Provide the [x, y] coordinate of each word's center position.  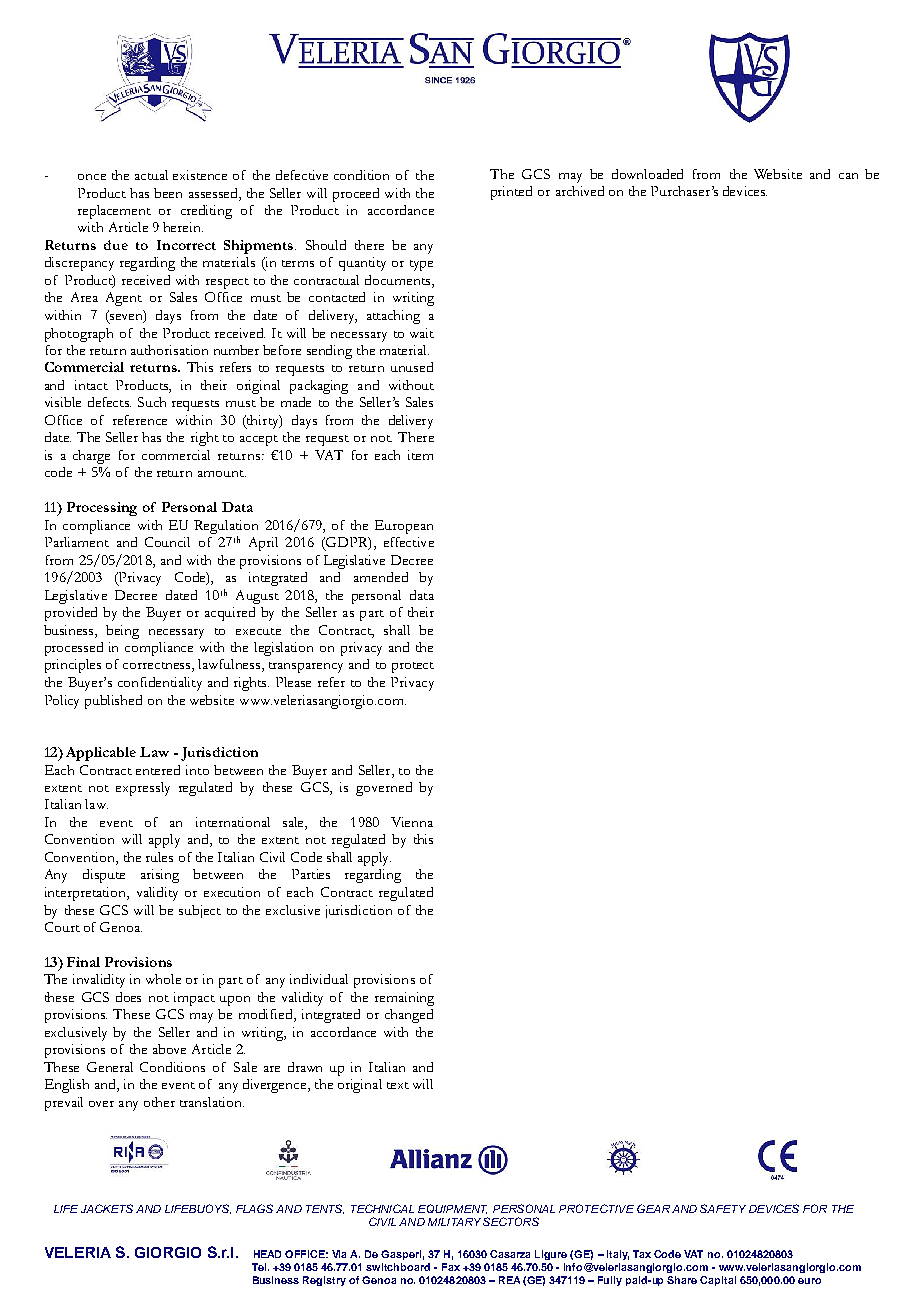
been [168, 193]
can [848, 176]
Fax [451, 1267]
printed [511, 193]
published [113, 702]
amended [381, 577]
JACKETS [107, 1208]
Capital [718, 1281]
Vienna [412, 822]
